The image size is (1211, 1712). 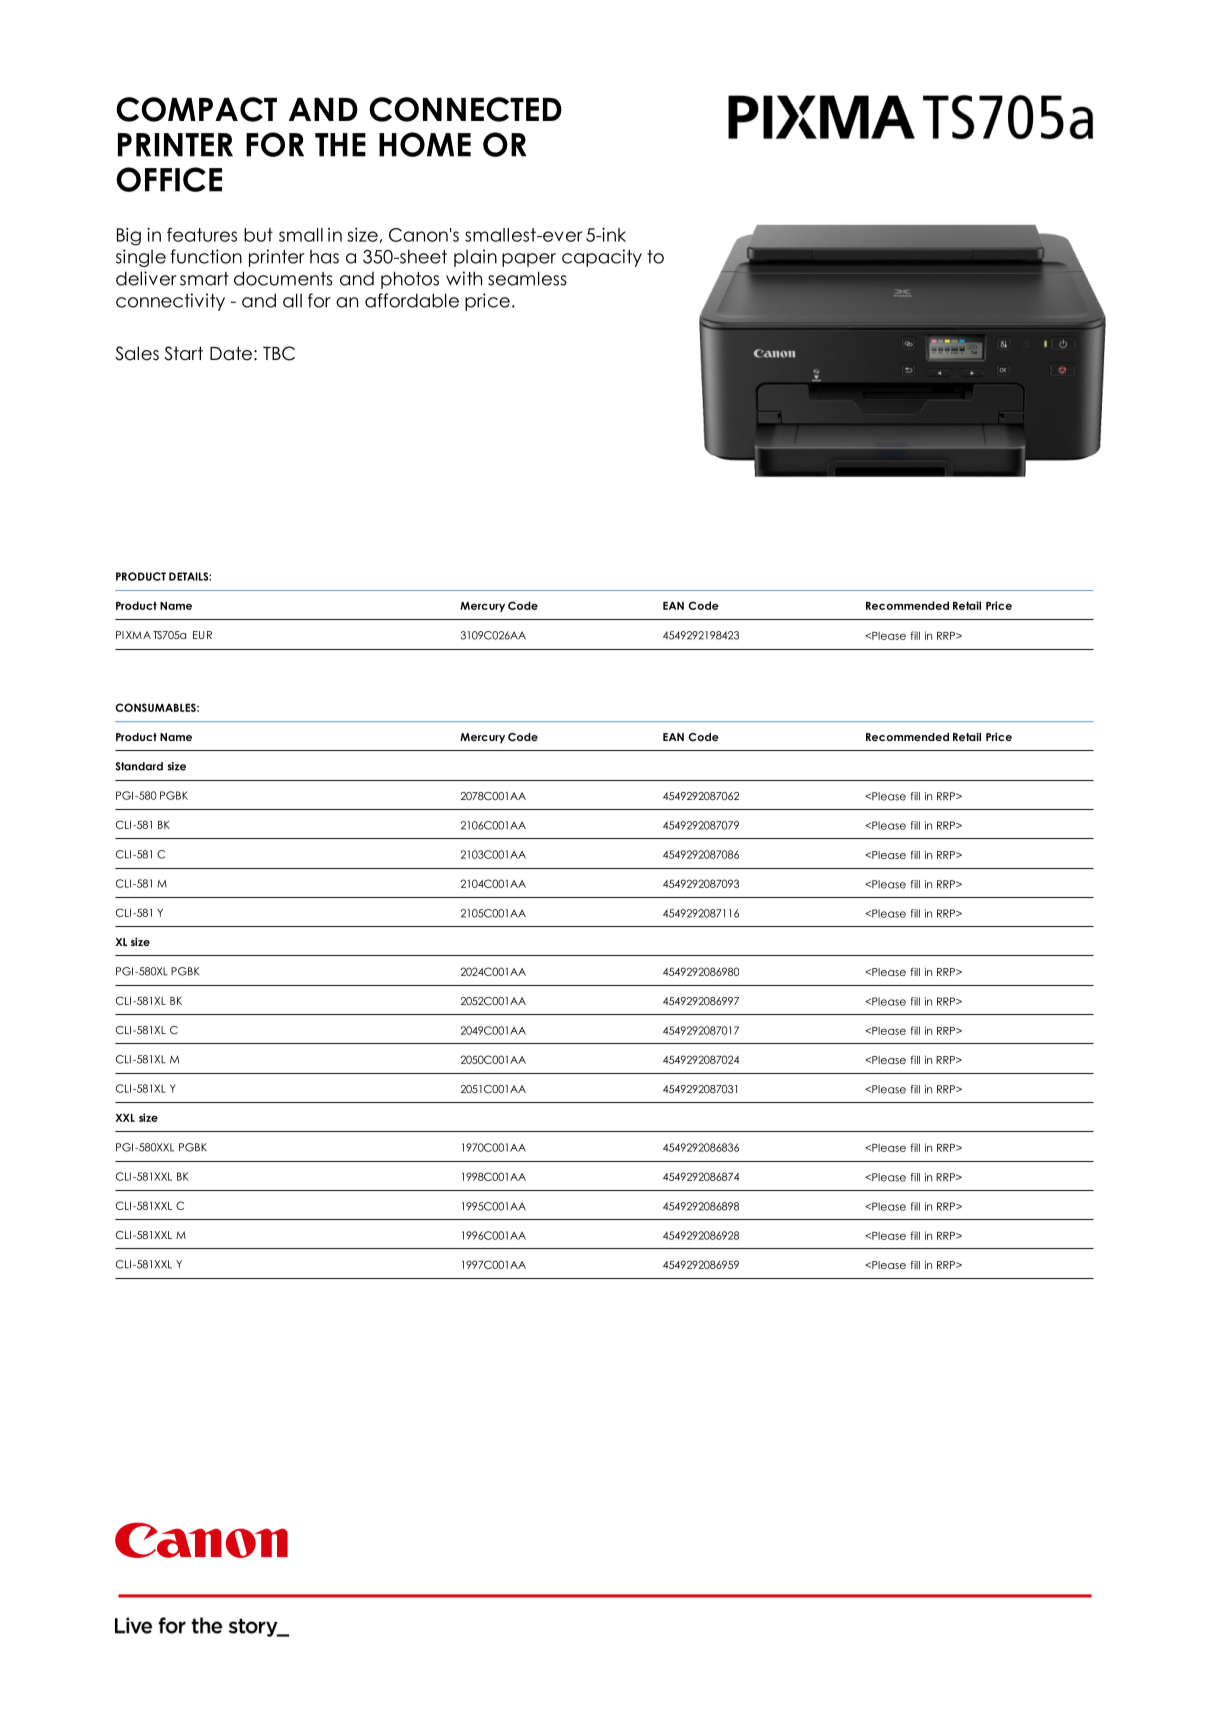 I want to click on seamless, so click(x=527, y=278).
